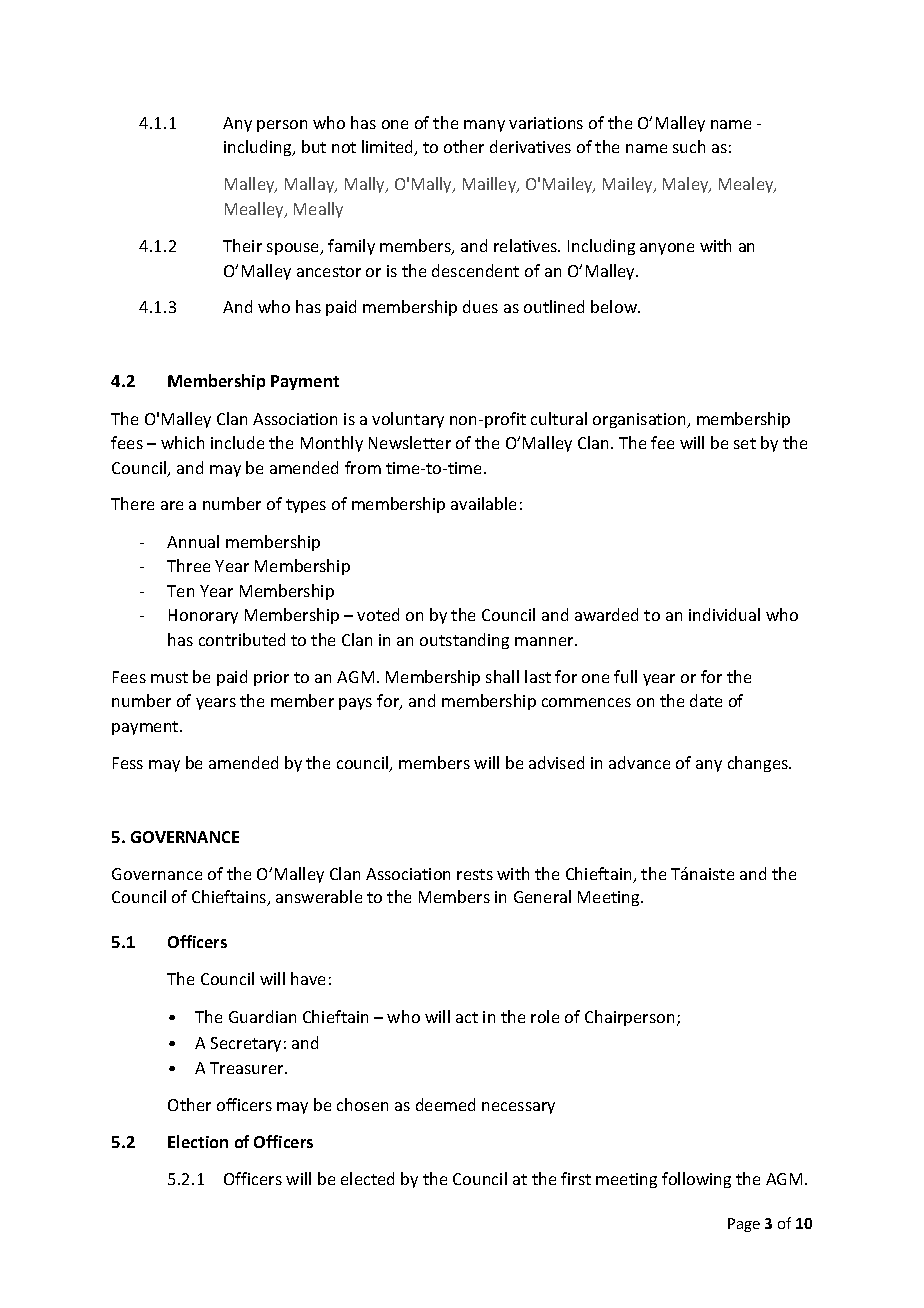 The width and height of the document is (924, 1308). I want to click on advance, so click(639, 762).
